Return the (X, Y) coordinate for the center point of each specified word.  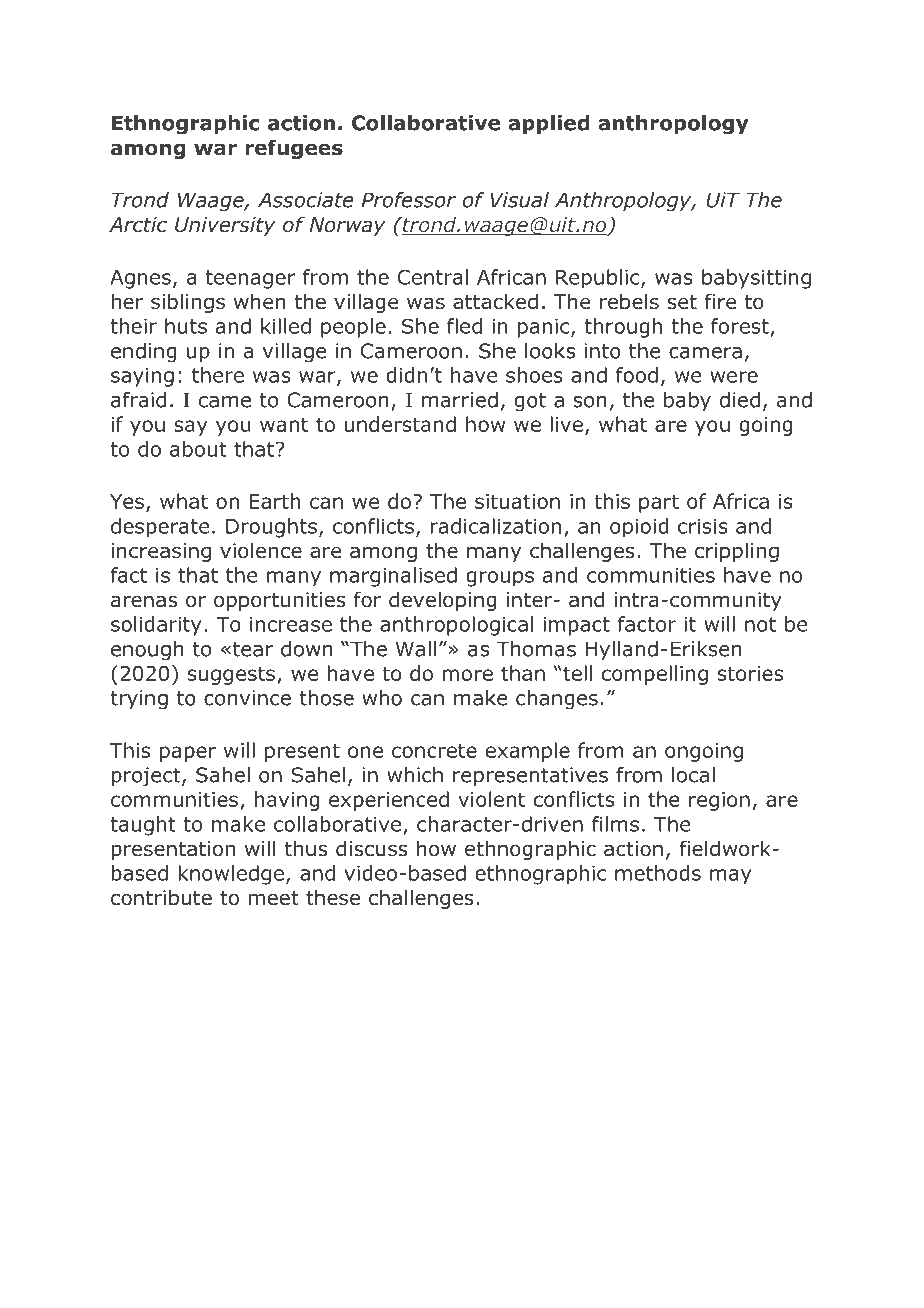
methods (658, 873)
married (460, 400)
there (218, 375)
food (637, 375)
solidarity (156, 626)
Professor (409, 200)
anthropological (456, 626)
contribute (161, 897)
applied (548, 124)
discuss (372, 848)
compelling (655, 675)
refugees (294, 149)
